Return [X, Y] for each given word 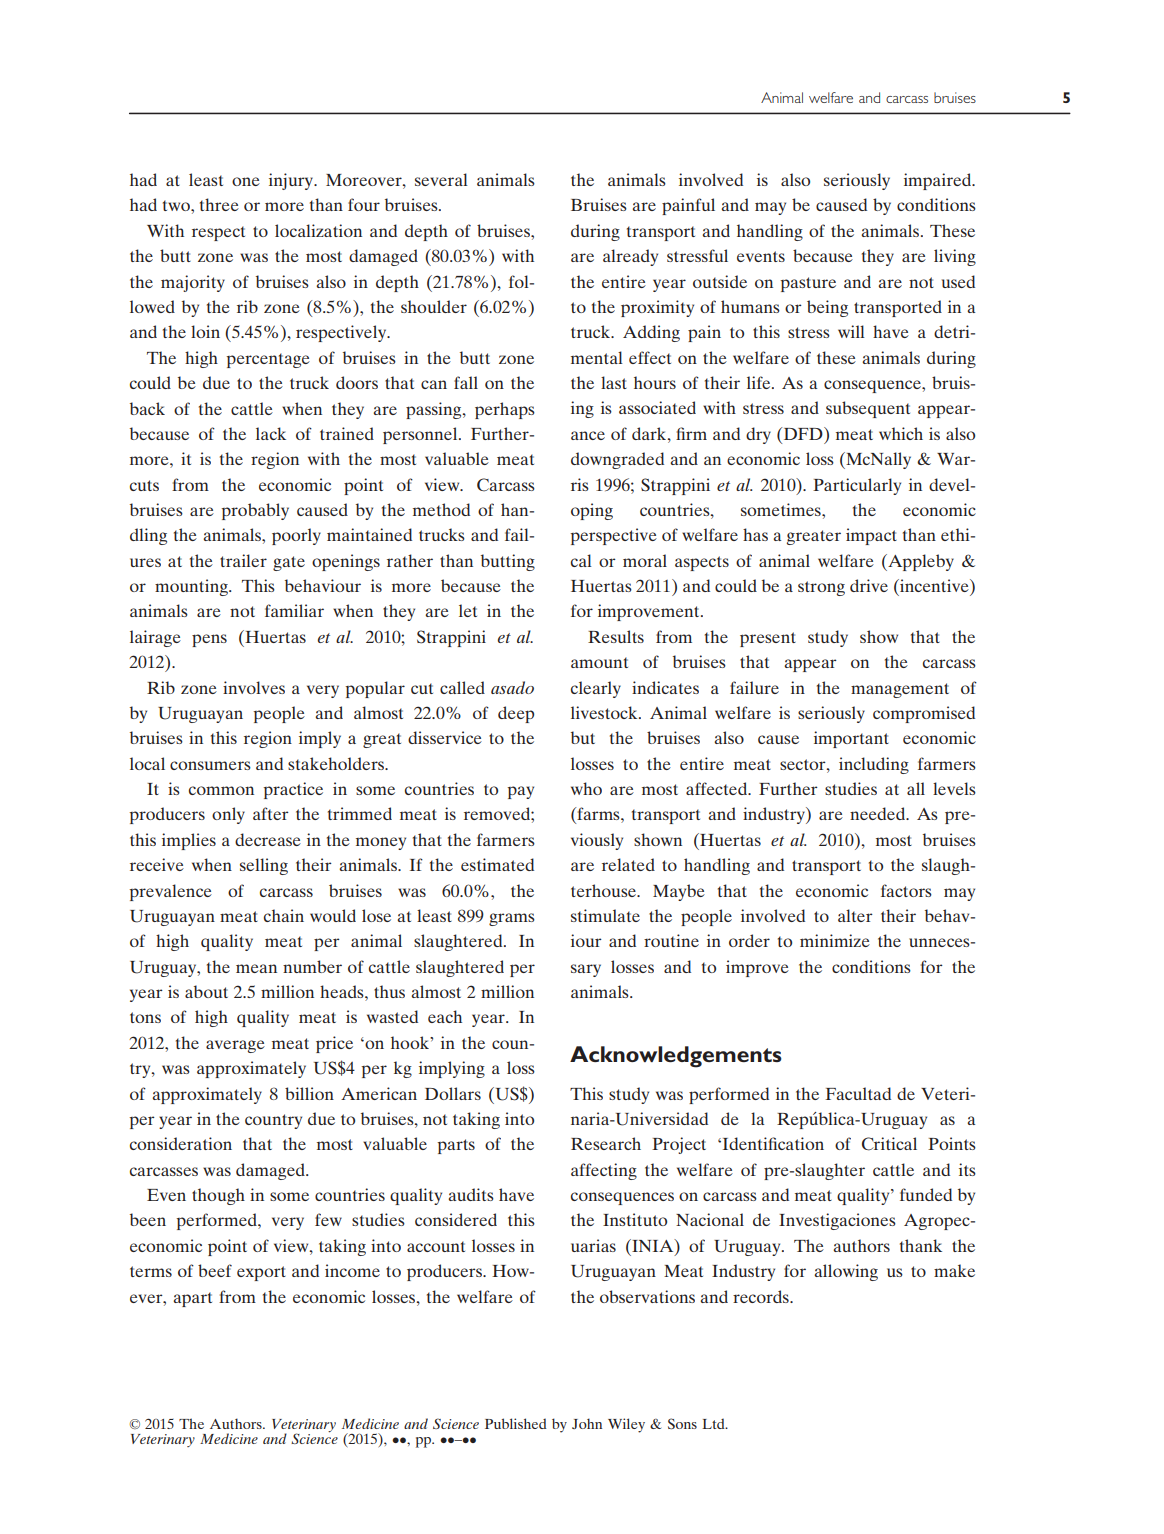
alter [855, 915]
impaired [939, 181]
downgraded [617, 460]
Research [606, 1143]
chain [284, 915]
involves [254, 687]
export [261, 1273]
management [900, 690]
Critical [889, 1144]
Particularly [857, 486]
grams [512, 919]
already [630, 257]
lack [271, 433]
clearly [596, 689]
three [219, 204]
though [218, 1196]
